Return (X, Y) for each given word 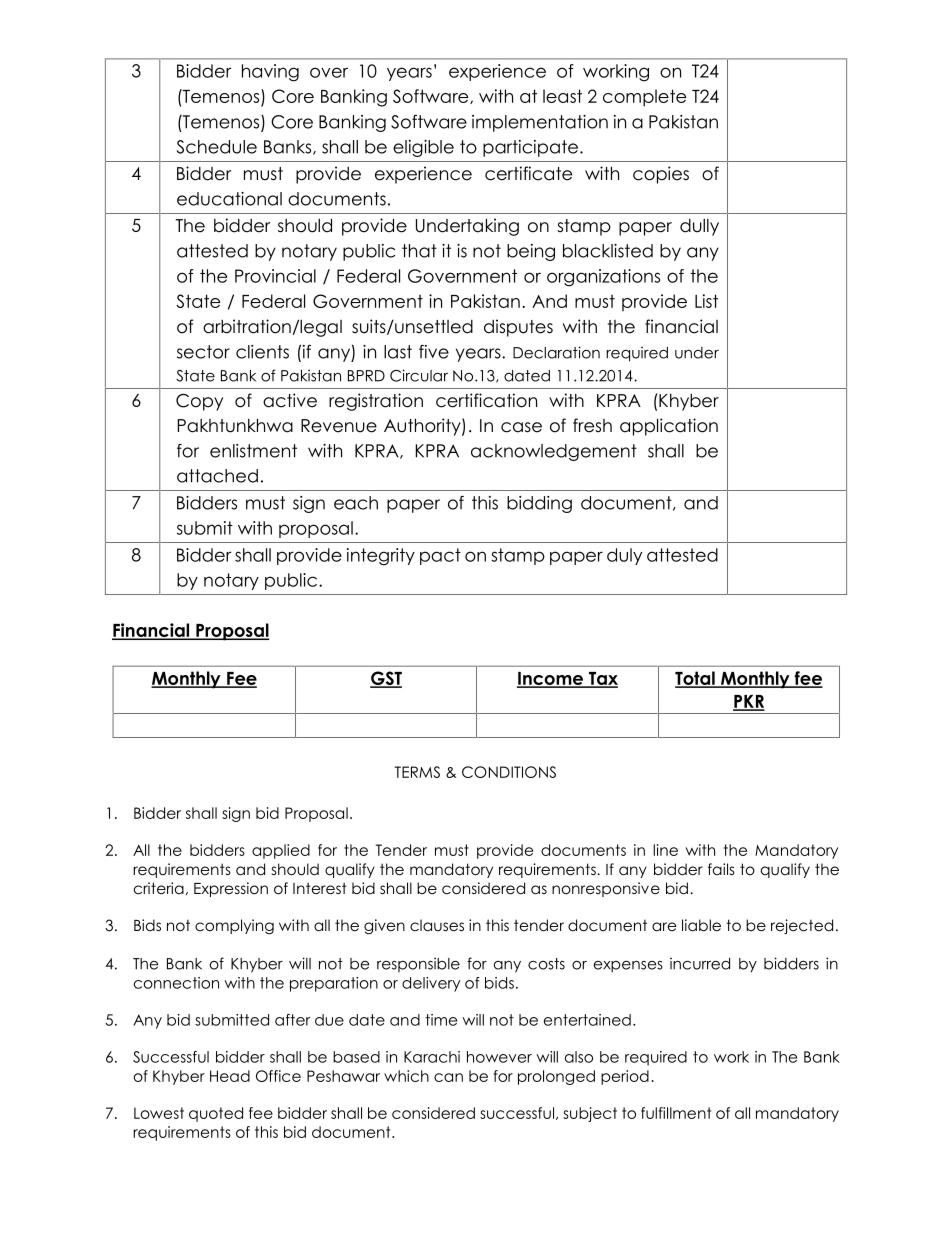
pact (440, 556)
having (270, 73)
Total (696, 679)
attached (217, 476)
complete (644, 98)
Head (230, 1076)
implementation (540, 123)
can (448, 1077)
